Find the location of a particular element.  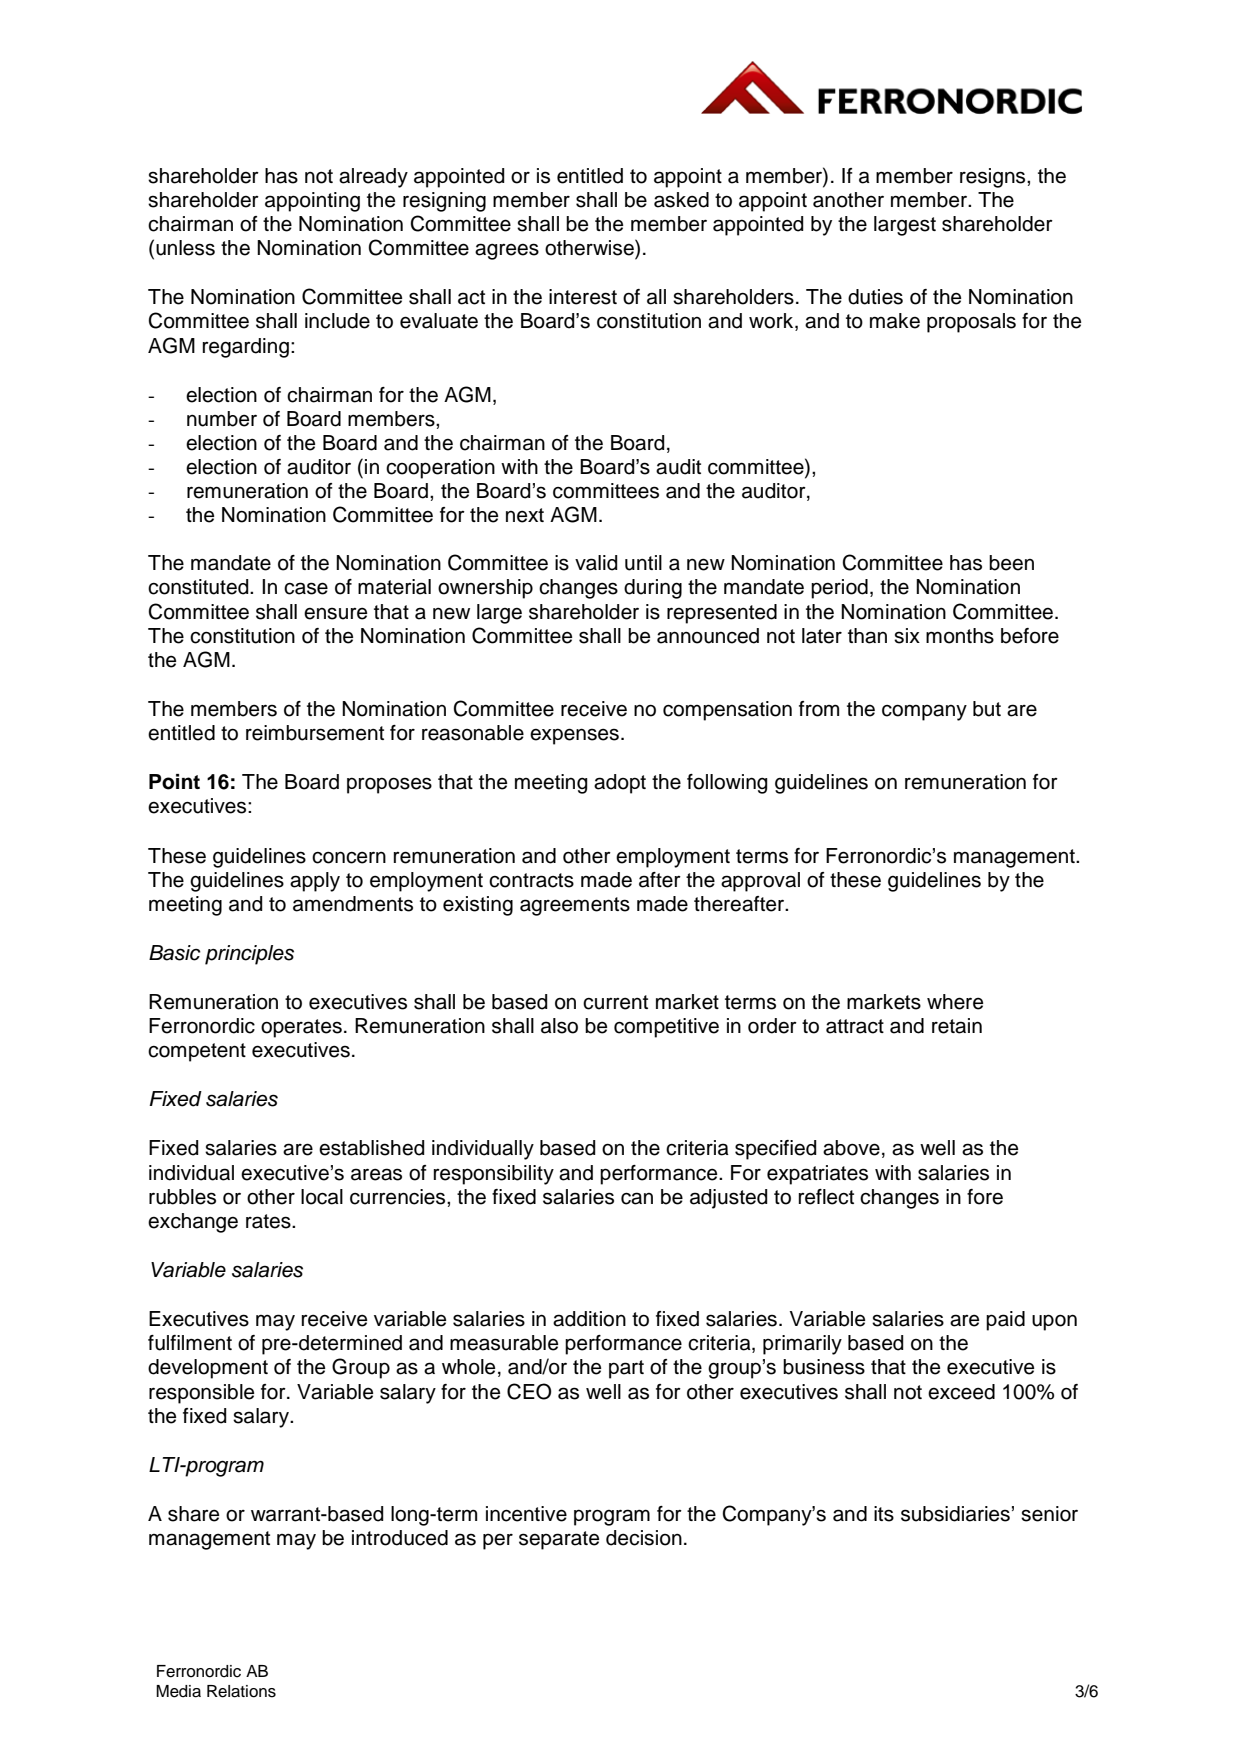

unless is located at coordinates (185, 248).
